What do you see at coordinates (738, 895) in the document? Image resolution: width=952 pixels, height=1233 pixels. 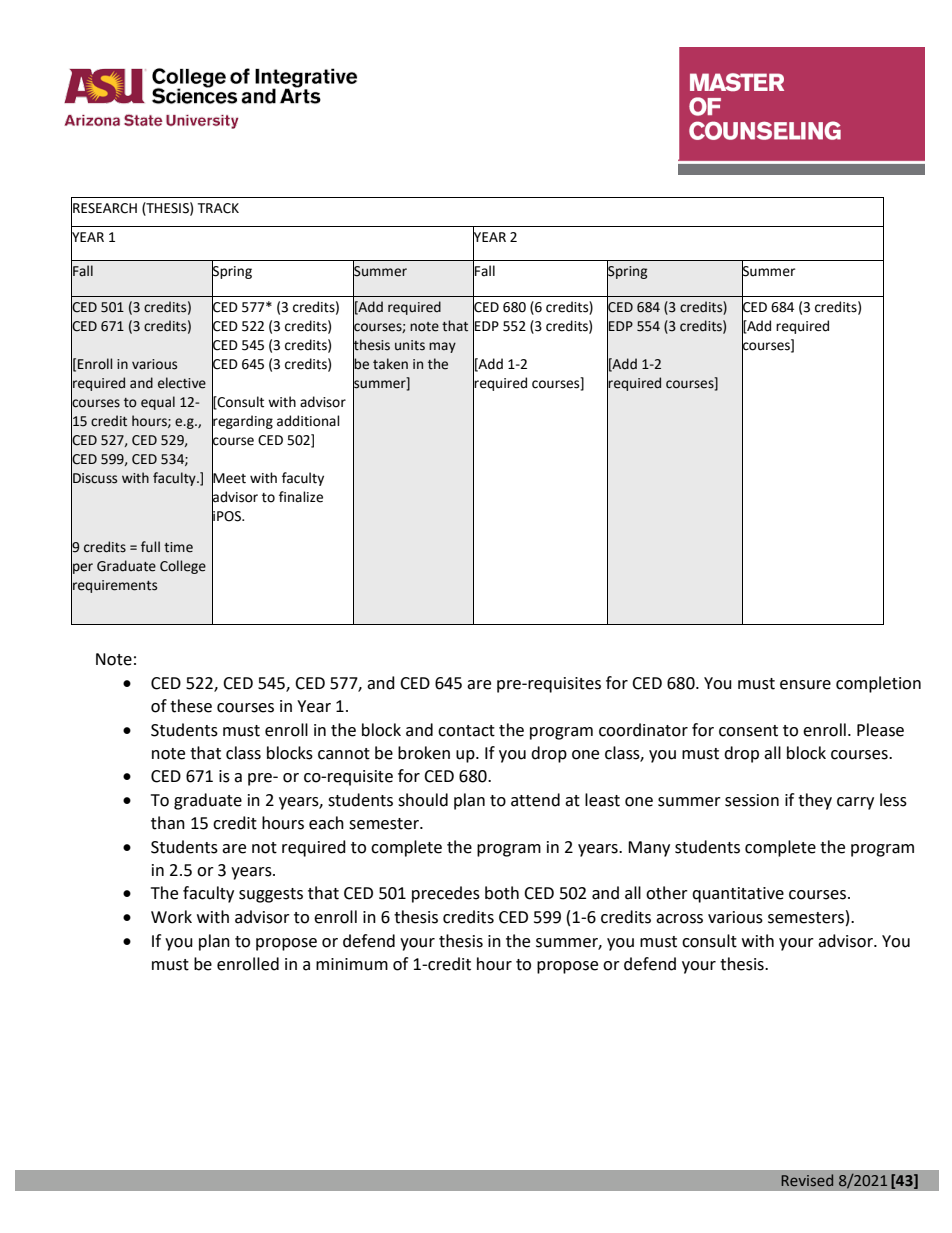 I see `quantitative` at bounding box center [738, 895].
